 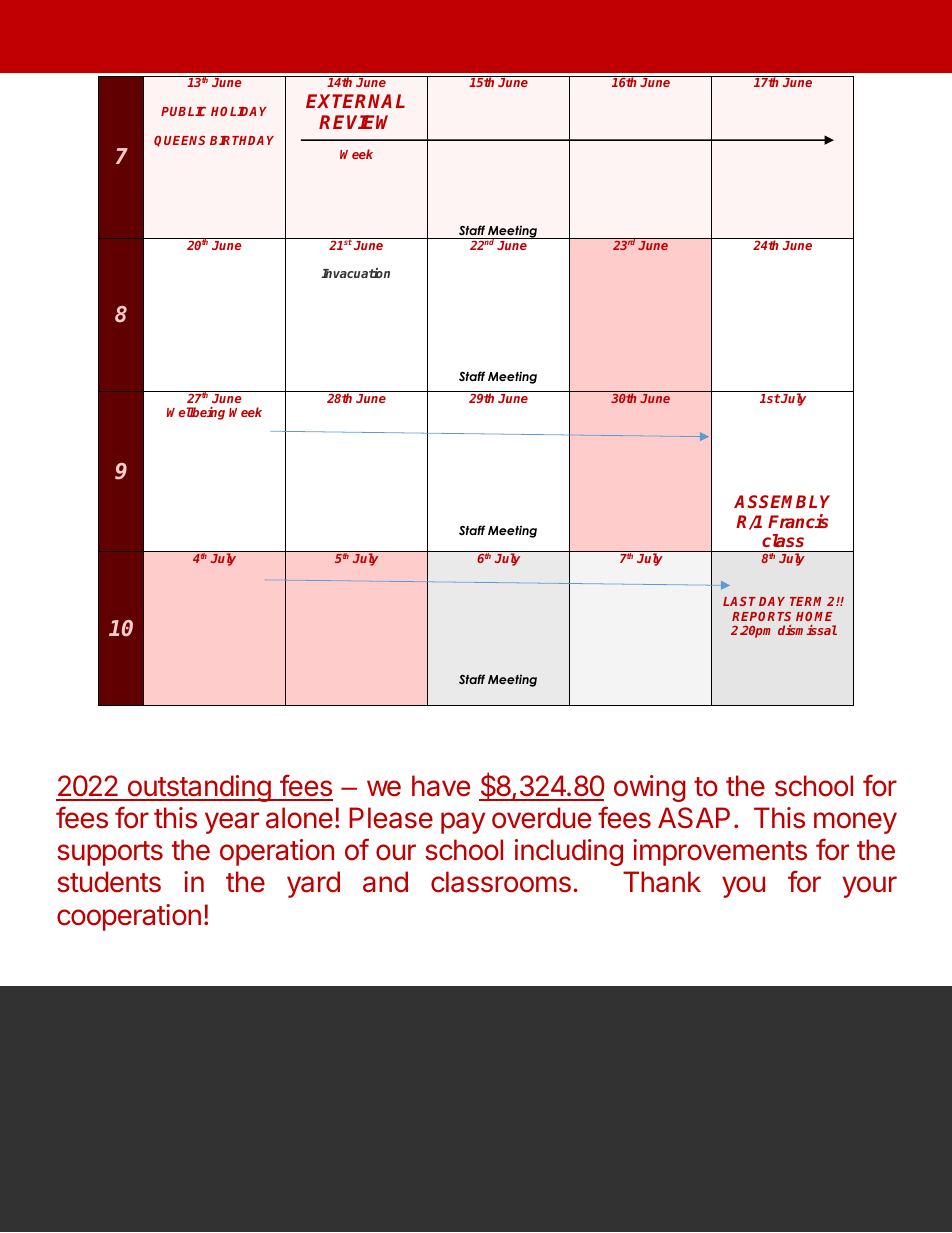 What do you see at coordinates (239, 111) in the screenshot?
I see `HOLIDAY` at bounding box center [239, 111].
